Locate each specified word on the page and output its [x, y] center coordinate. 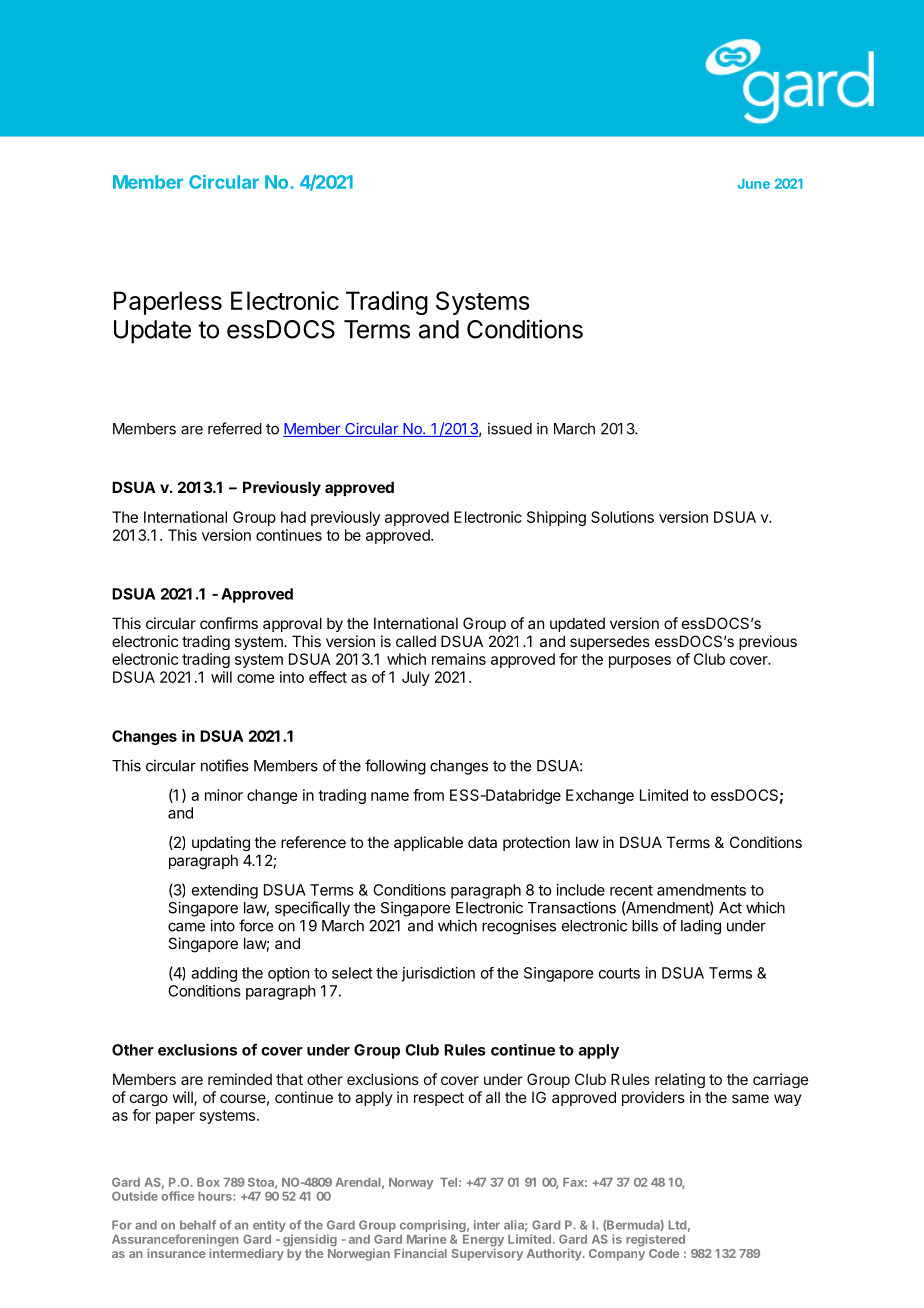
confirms [229, 623]
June [754, 183]
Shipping [556, 518]
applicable [428, 843]
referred [235, 428]
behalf [198, 1225]
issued [510, 428]
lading [701, 927]
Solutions [622, 517]
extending [225, 891]
